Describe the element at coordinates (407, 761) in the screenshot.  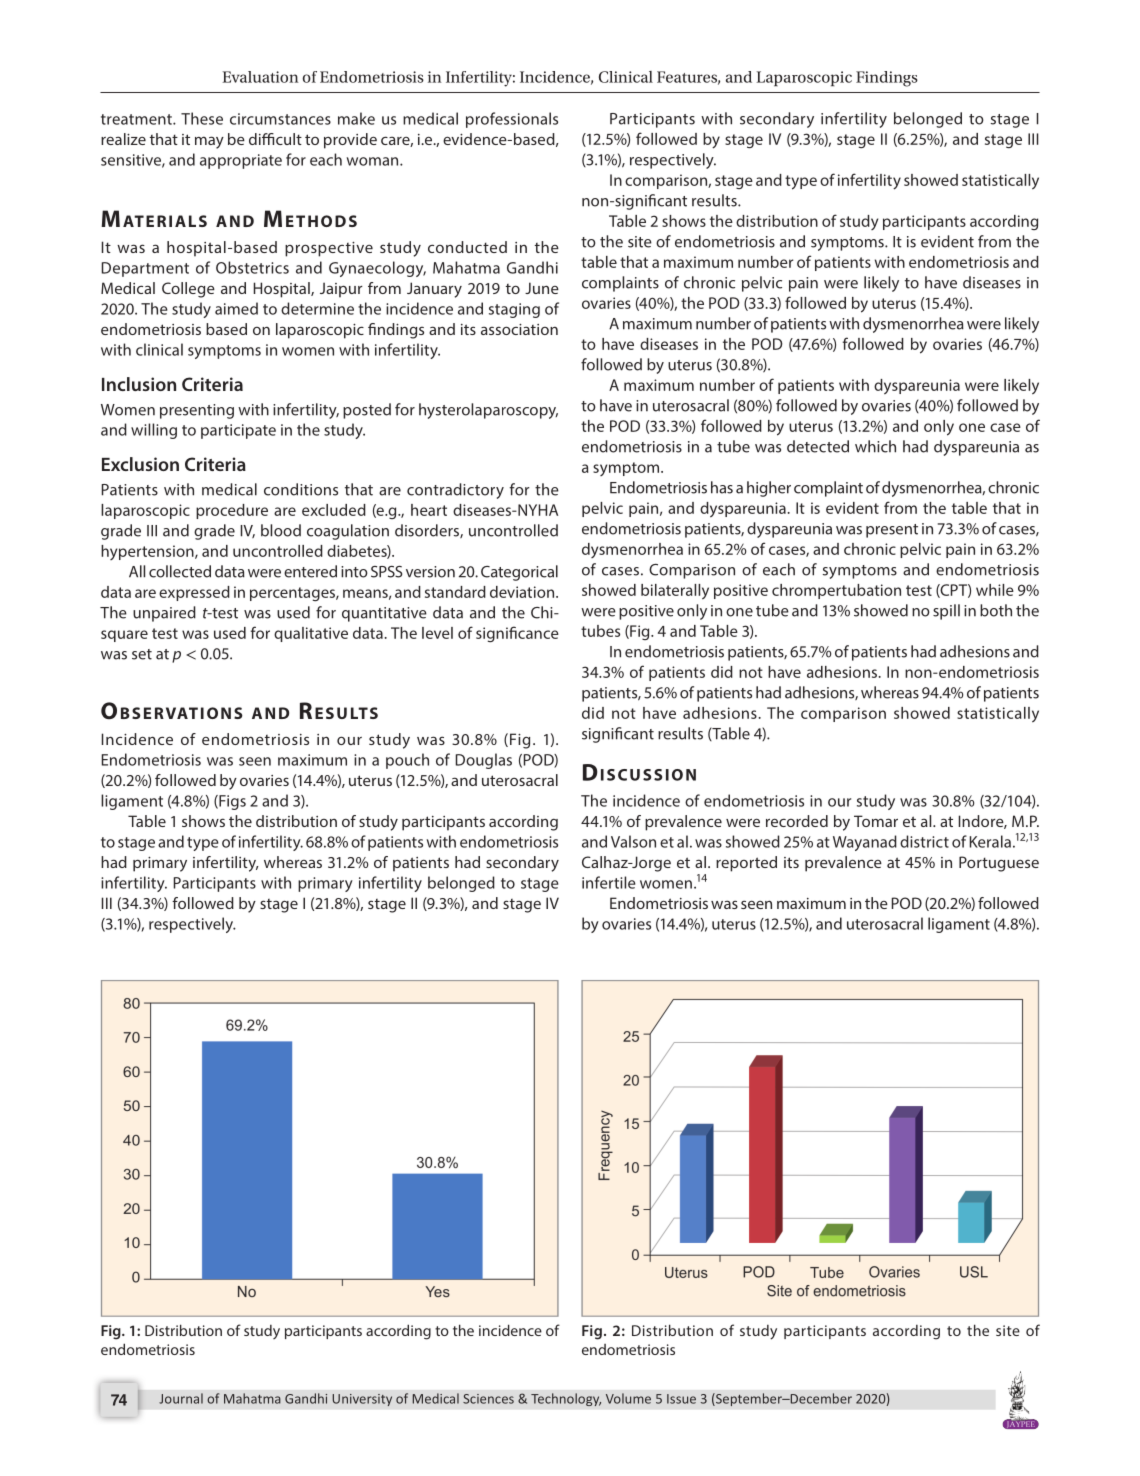
I see `pouch` at that location.
